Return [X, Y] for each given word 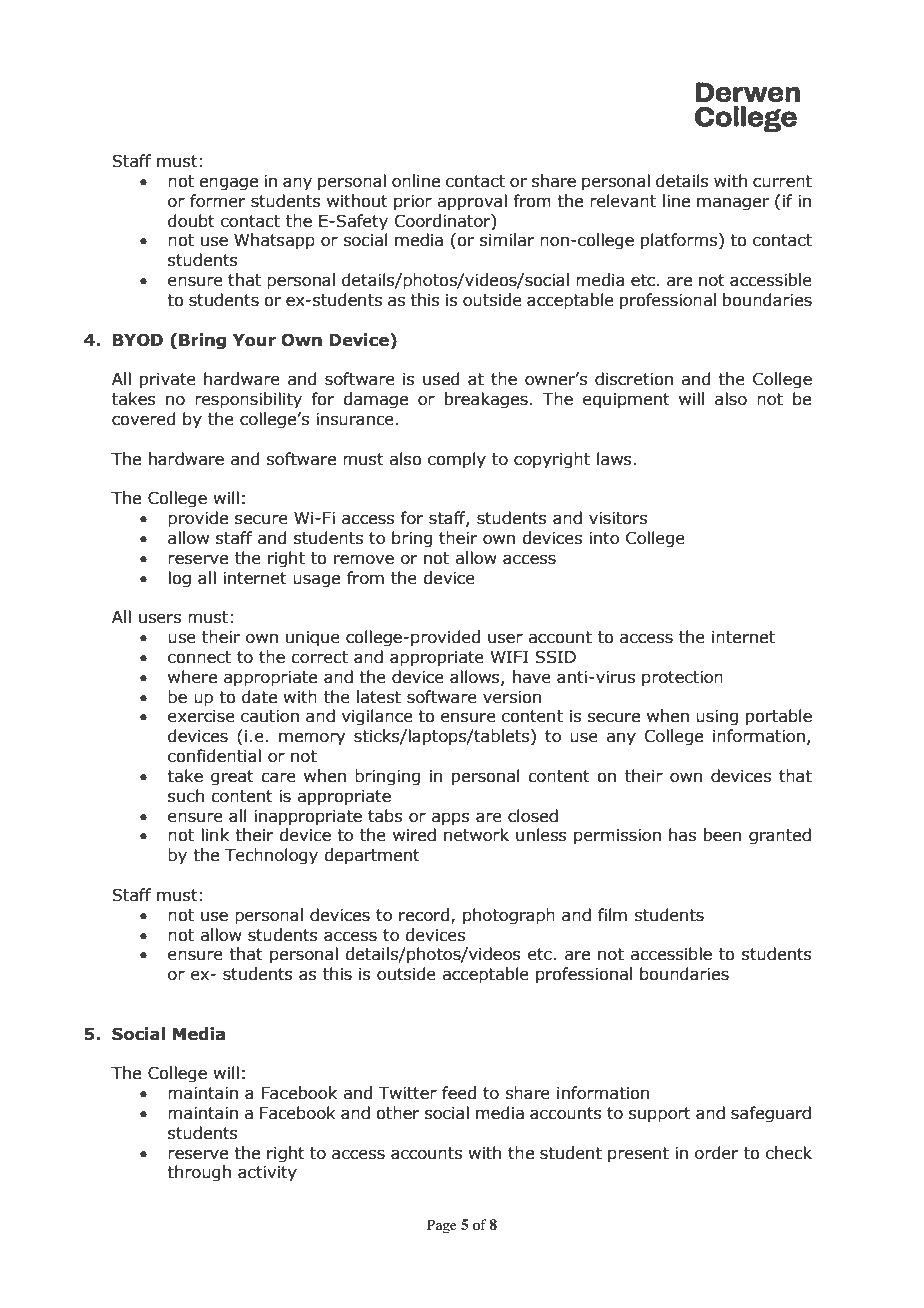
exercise [201, 716]
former [217, 201]
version [512, 697]
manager [733, 204]
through [199, 1173]
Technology [271, 856]
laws [614, 459]
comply [457, 460]
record [424, 915]
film [612, 914]
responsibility [248, 400]
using [717, 718]
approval [472, 202]
